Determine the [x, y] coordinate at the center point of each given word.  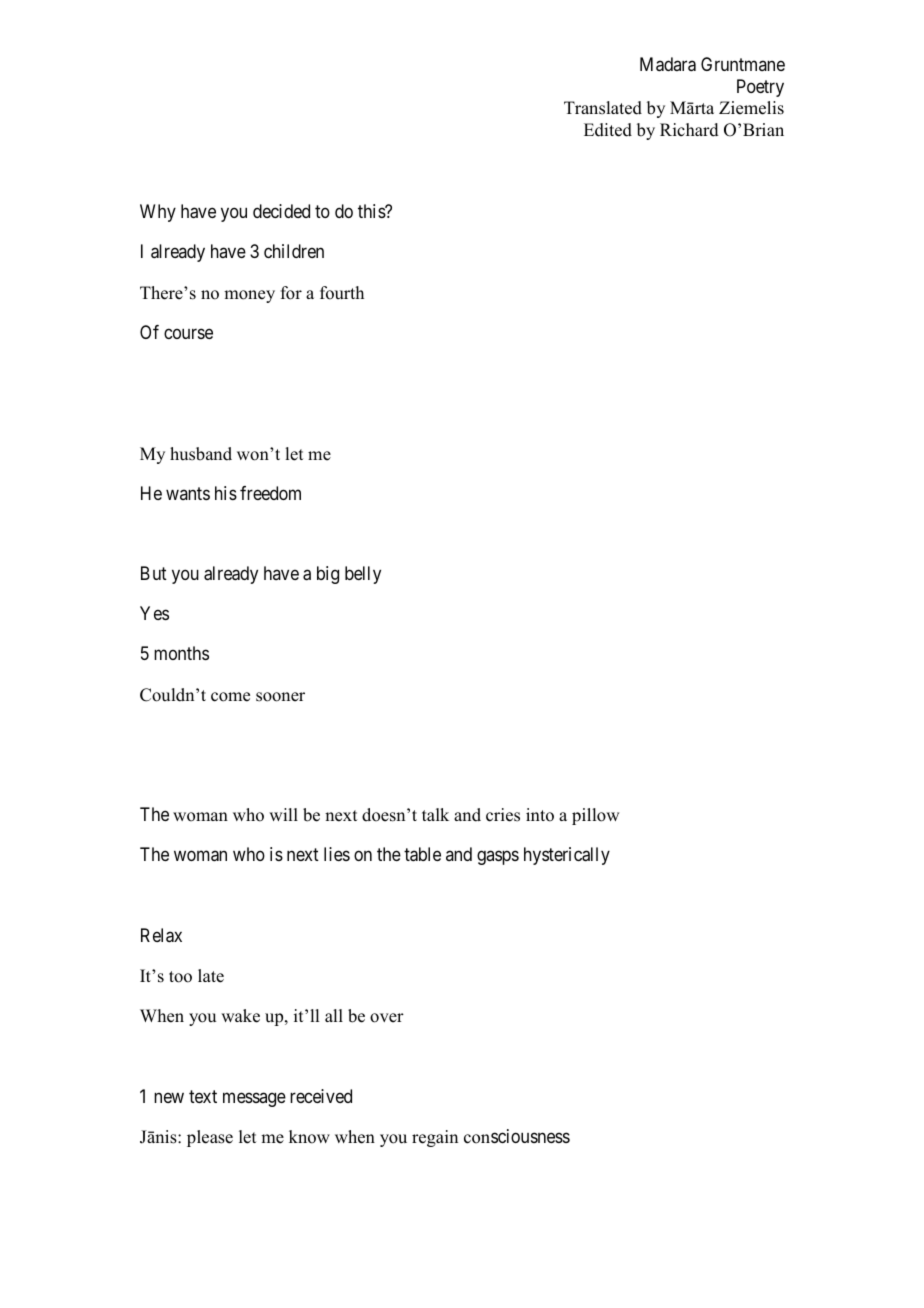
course [188, 333]
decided [281, 211]
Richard [689, 130]
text [203, 1096]
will [283, 814]
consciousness [517, 1136]
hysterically [567, 856]
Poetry [760, 88]
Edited [608, 130]
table [422, 854]
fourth [342, 293]
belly [363, 575]
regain [435, 1138]
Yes [154, 613]
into [540, 815]
